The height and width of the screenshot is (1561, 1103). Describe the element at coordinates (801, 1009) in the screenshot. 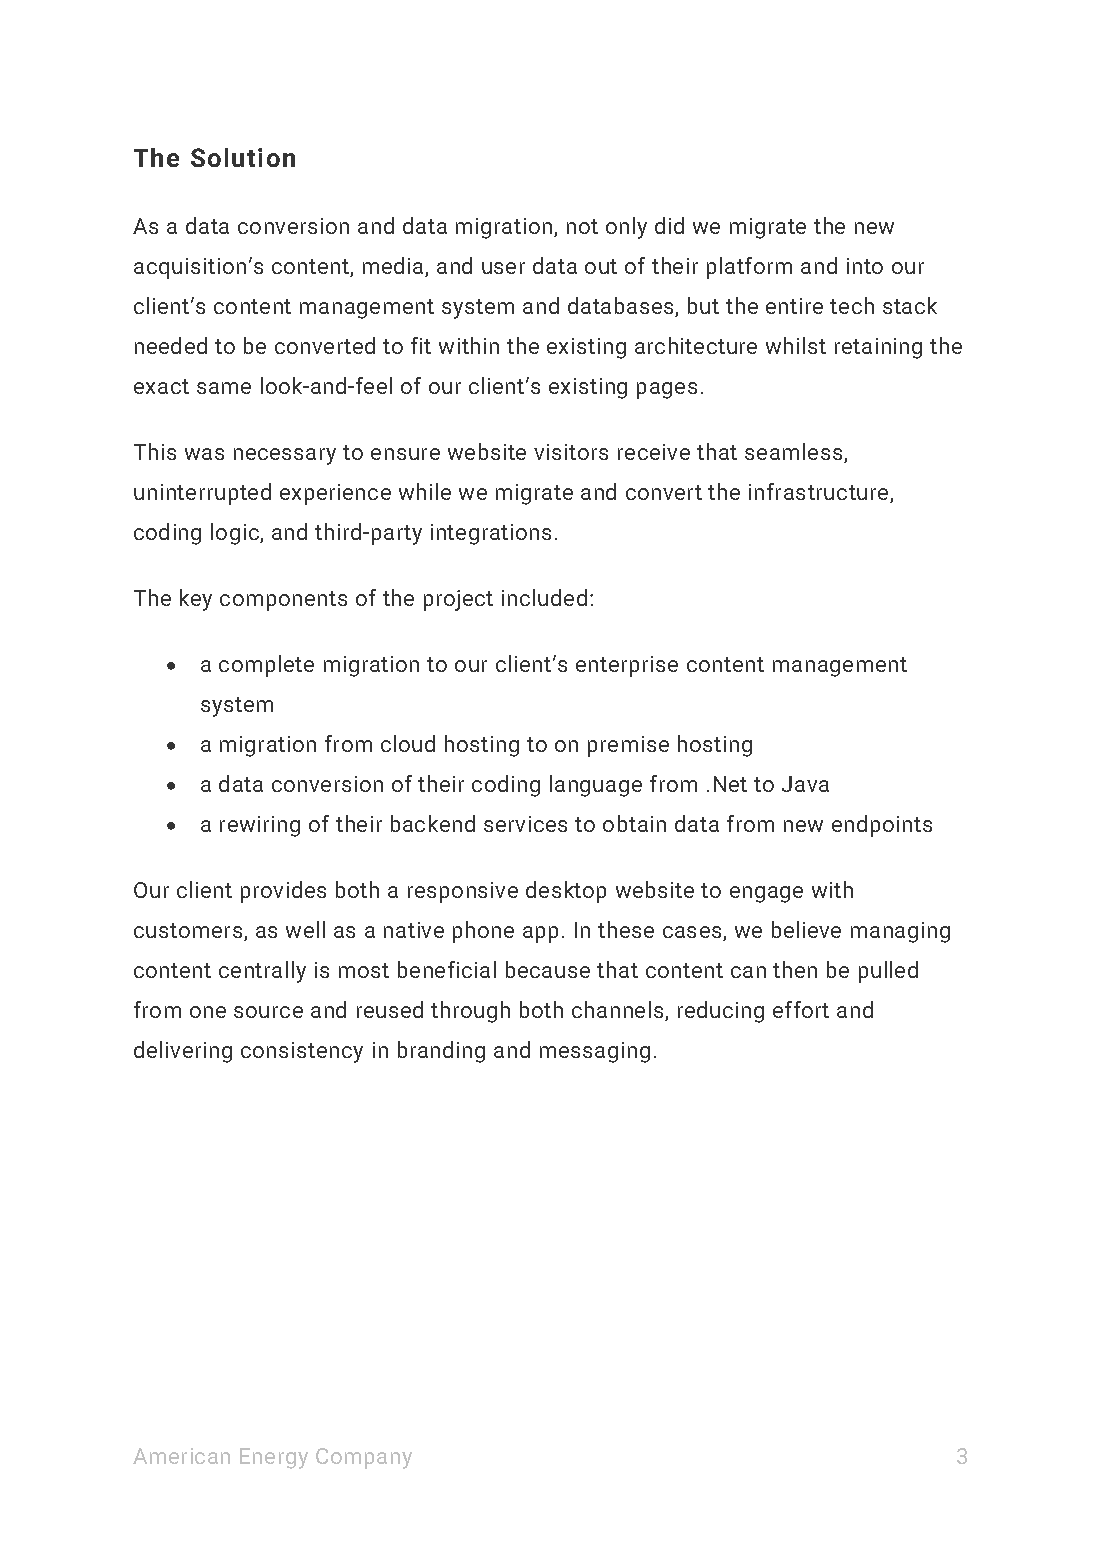

I see `effort` at that location.
